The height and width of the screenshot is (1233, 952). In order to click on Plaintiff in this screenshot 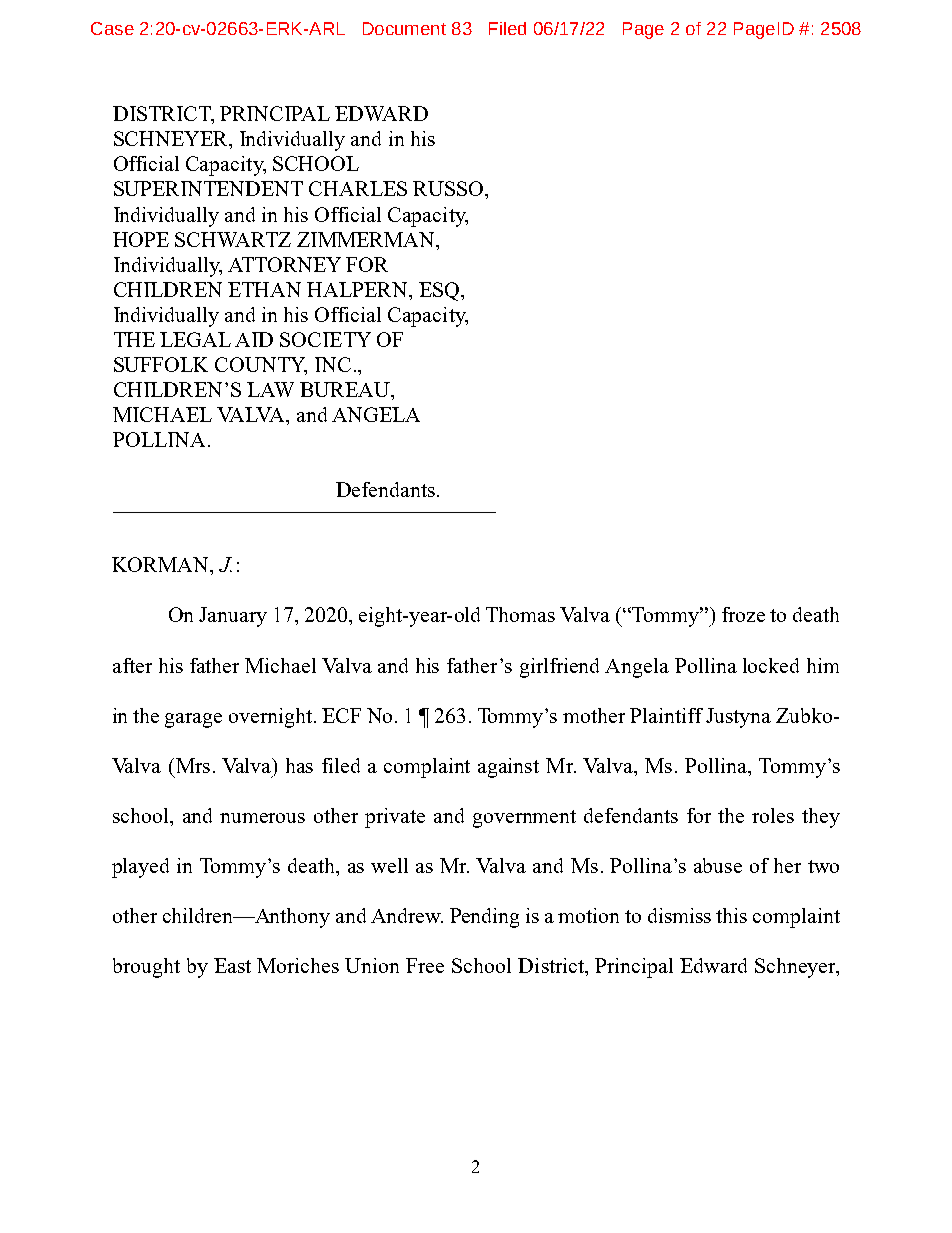, I will do `click(666, 715)`.
